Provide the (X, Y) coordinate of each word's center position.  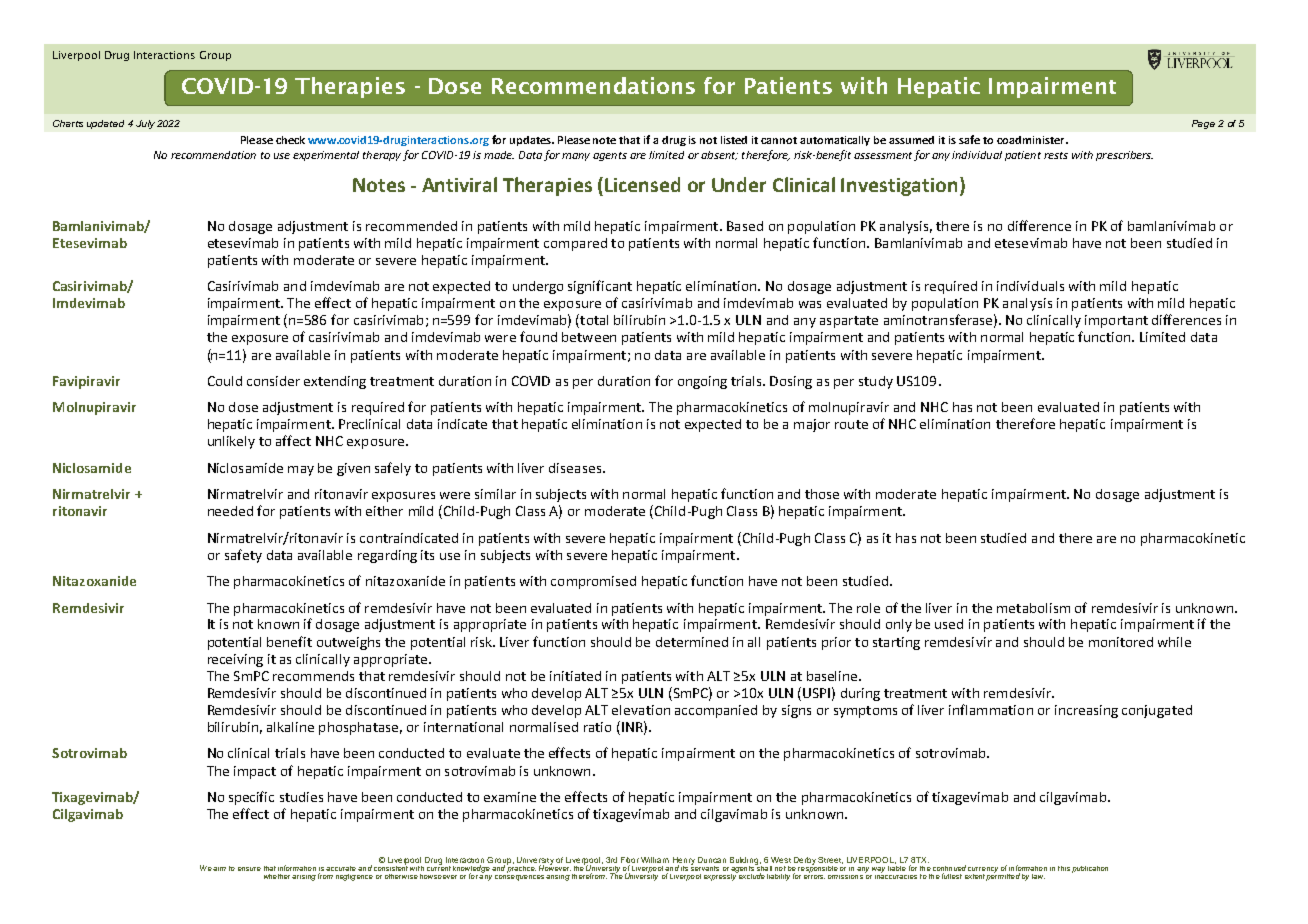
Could (225, 381)
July (145, 124)
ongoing (702, 382)
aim (219, 869)
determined (692, 642)
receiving (235, 660)
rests (1056, 155)
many (576, 157)
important (1116, 321)
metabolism (1033, 608)
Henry (684, 862)
